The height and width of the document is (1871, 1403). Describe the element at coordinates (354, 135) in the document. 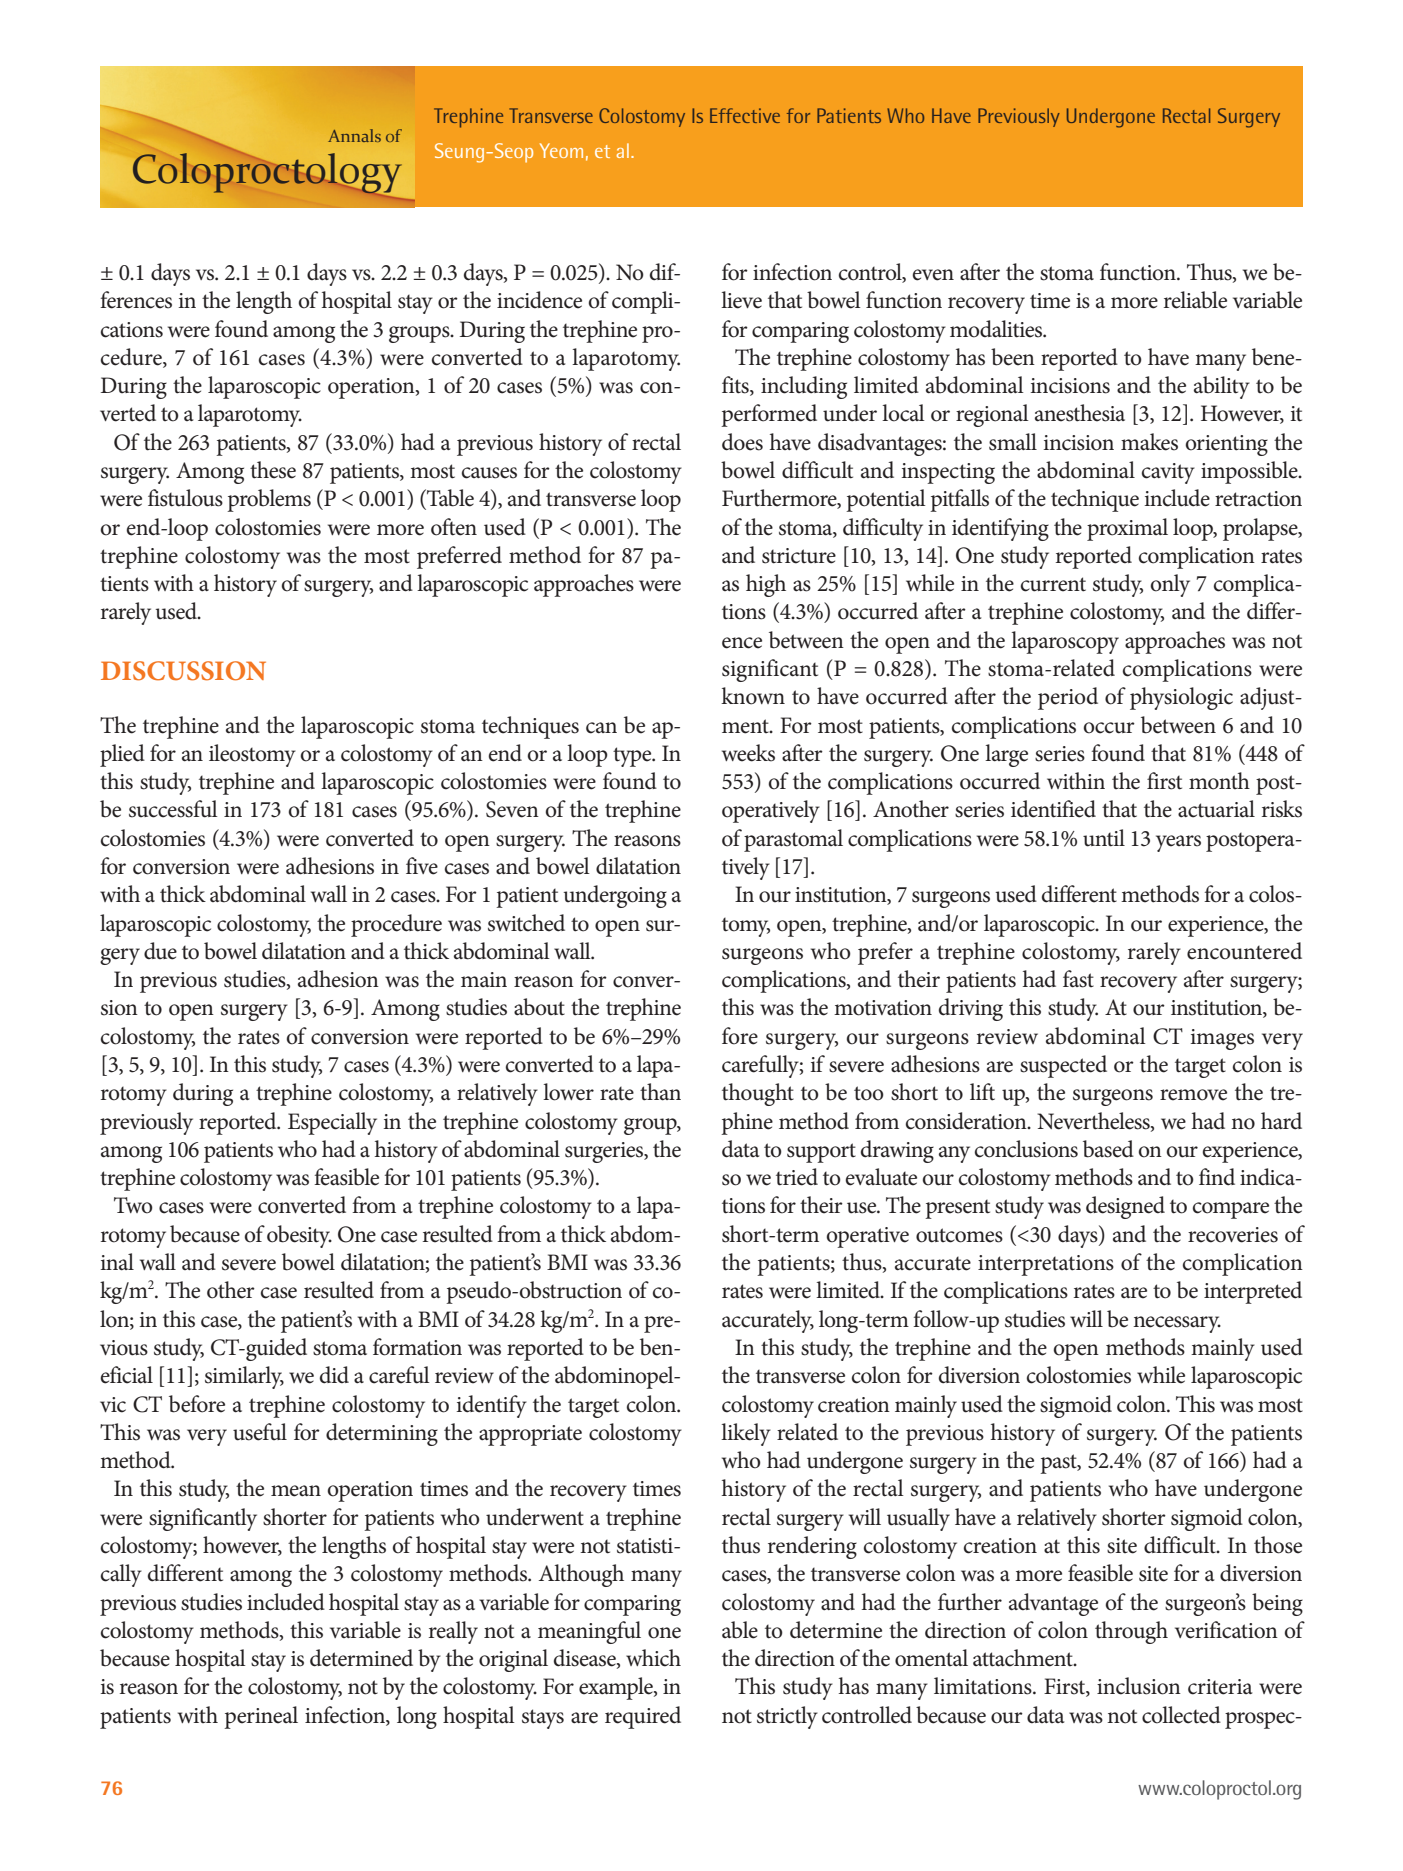

I see `Annals` at that location.
